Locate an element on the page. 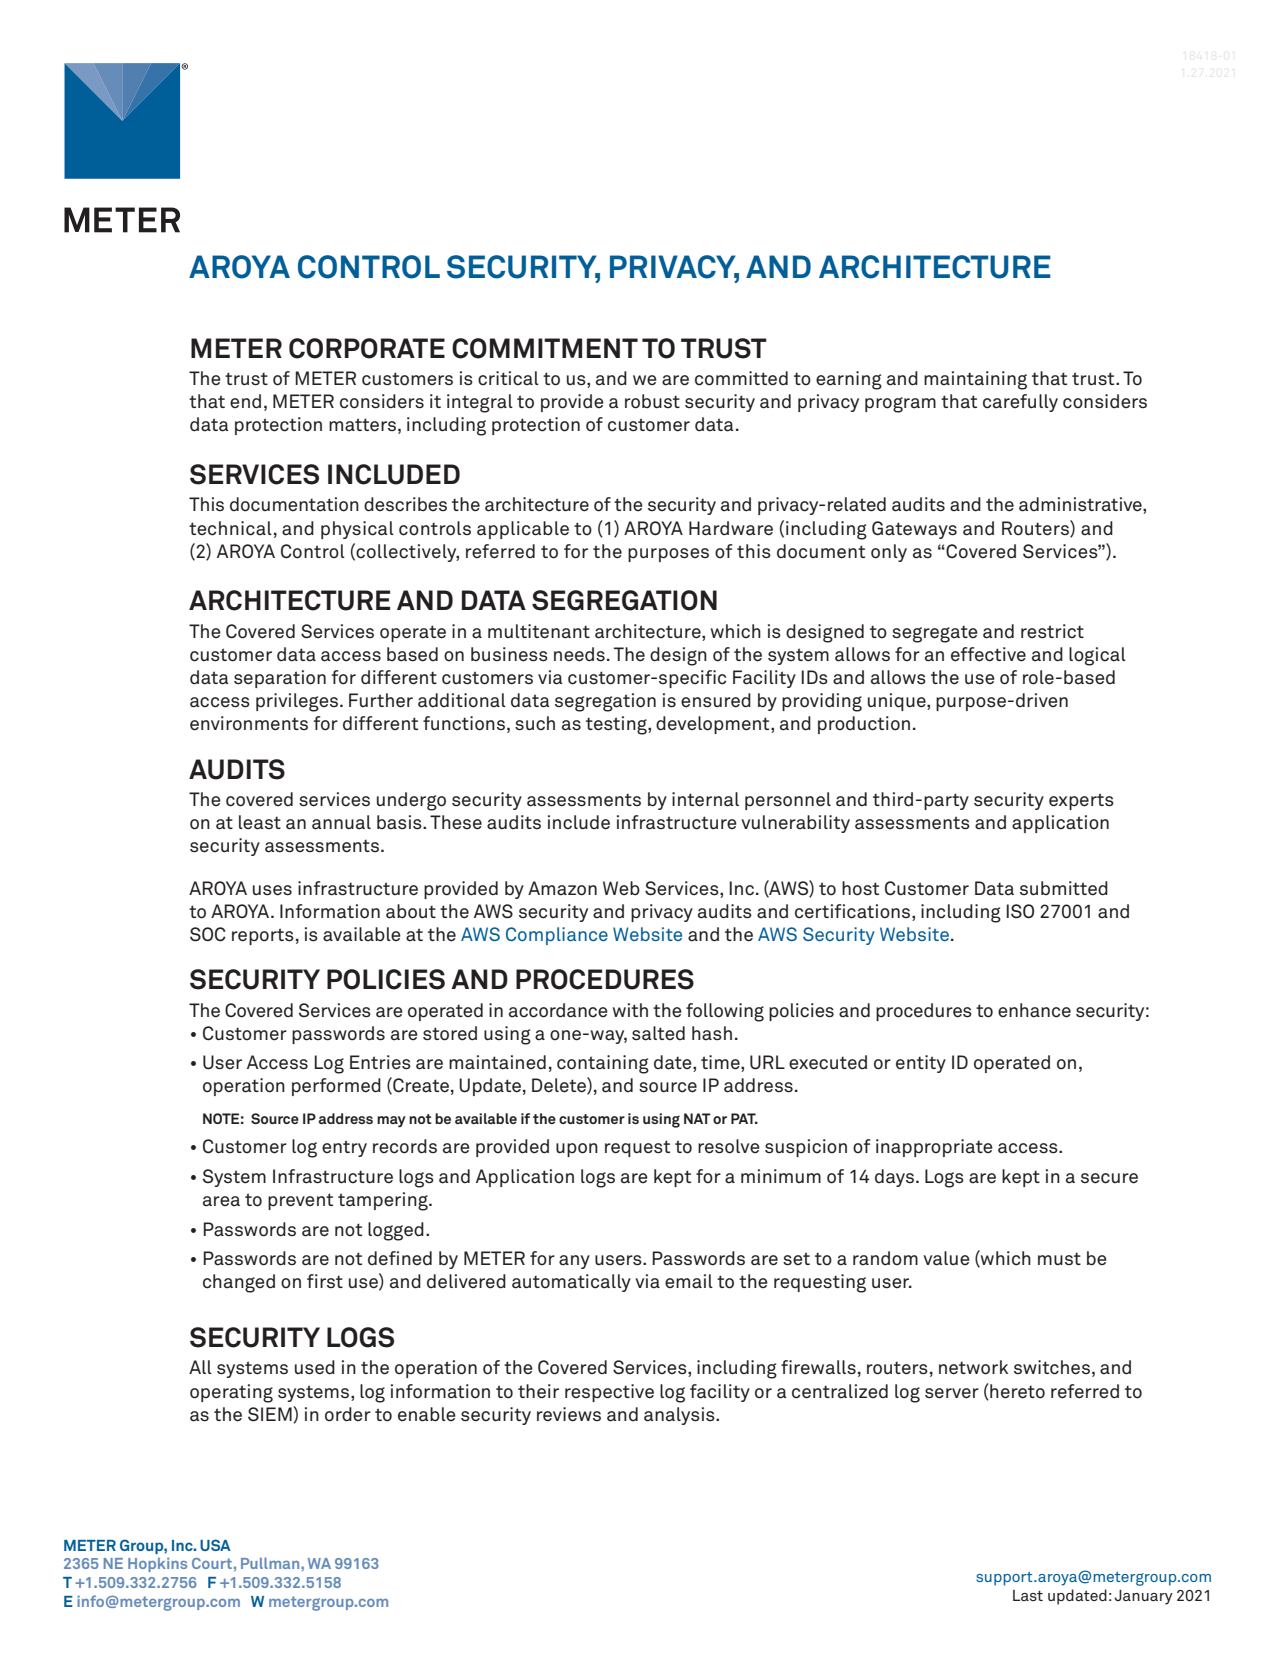  robust is located at coordinates (652, 401).
